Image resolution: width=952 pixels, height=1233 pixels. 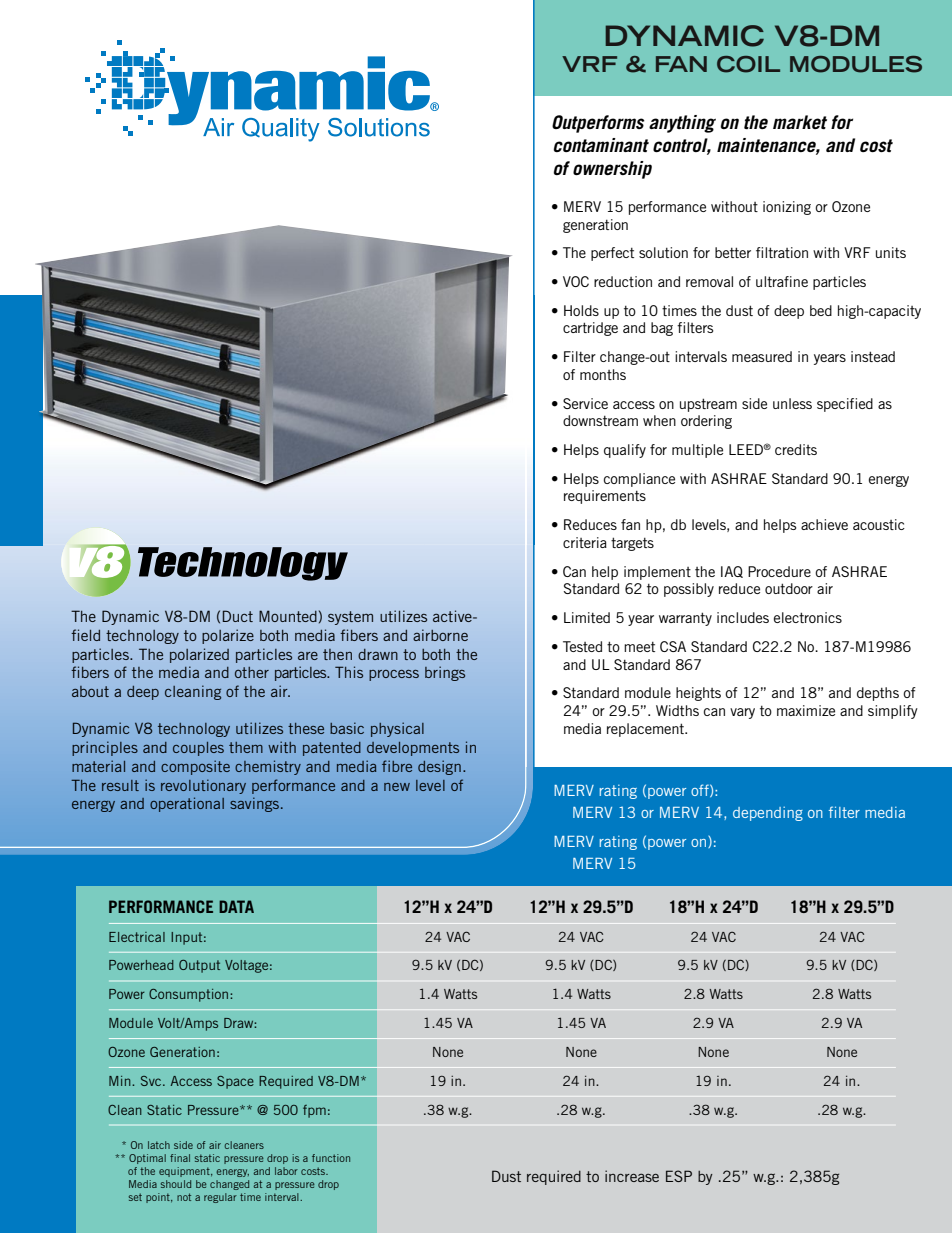 What do you see at coordinates (252, 672) in the image?
I see `other` at bounding box center [252, 672].
